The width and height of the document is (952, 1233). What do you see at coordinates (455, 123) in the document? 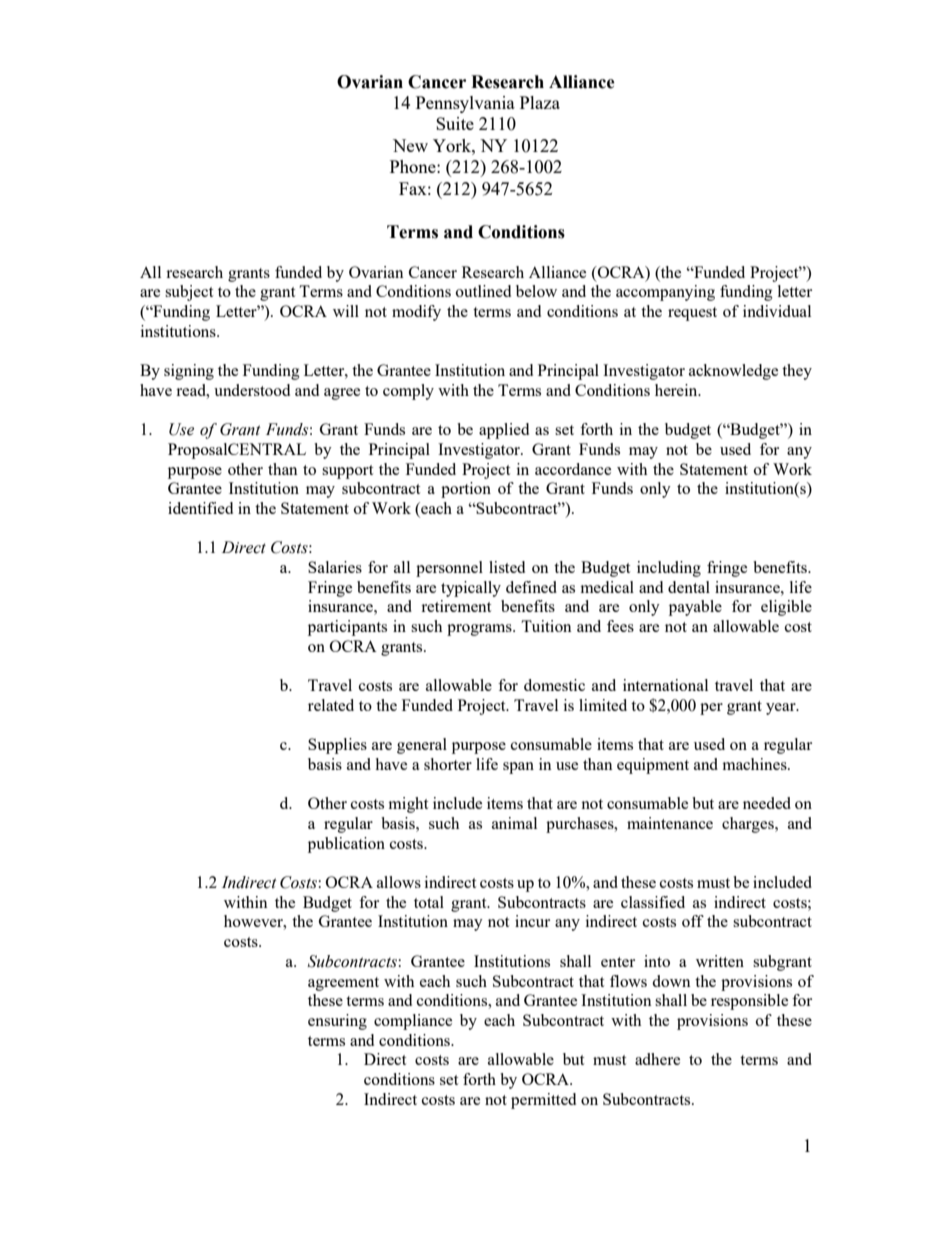
I see `Suite` at bounding box center [455, 123].
